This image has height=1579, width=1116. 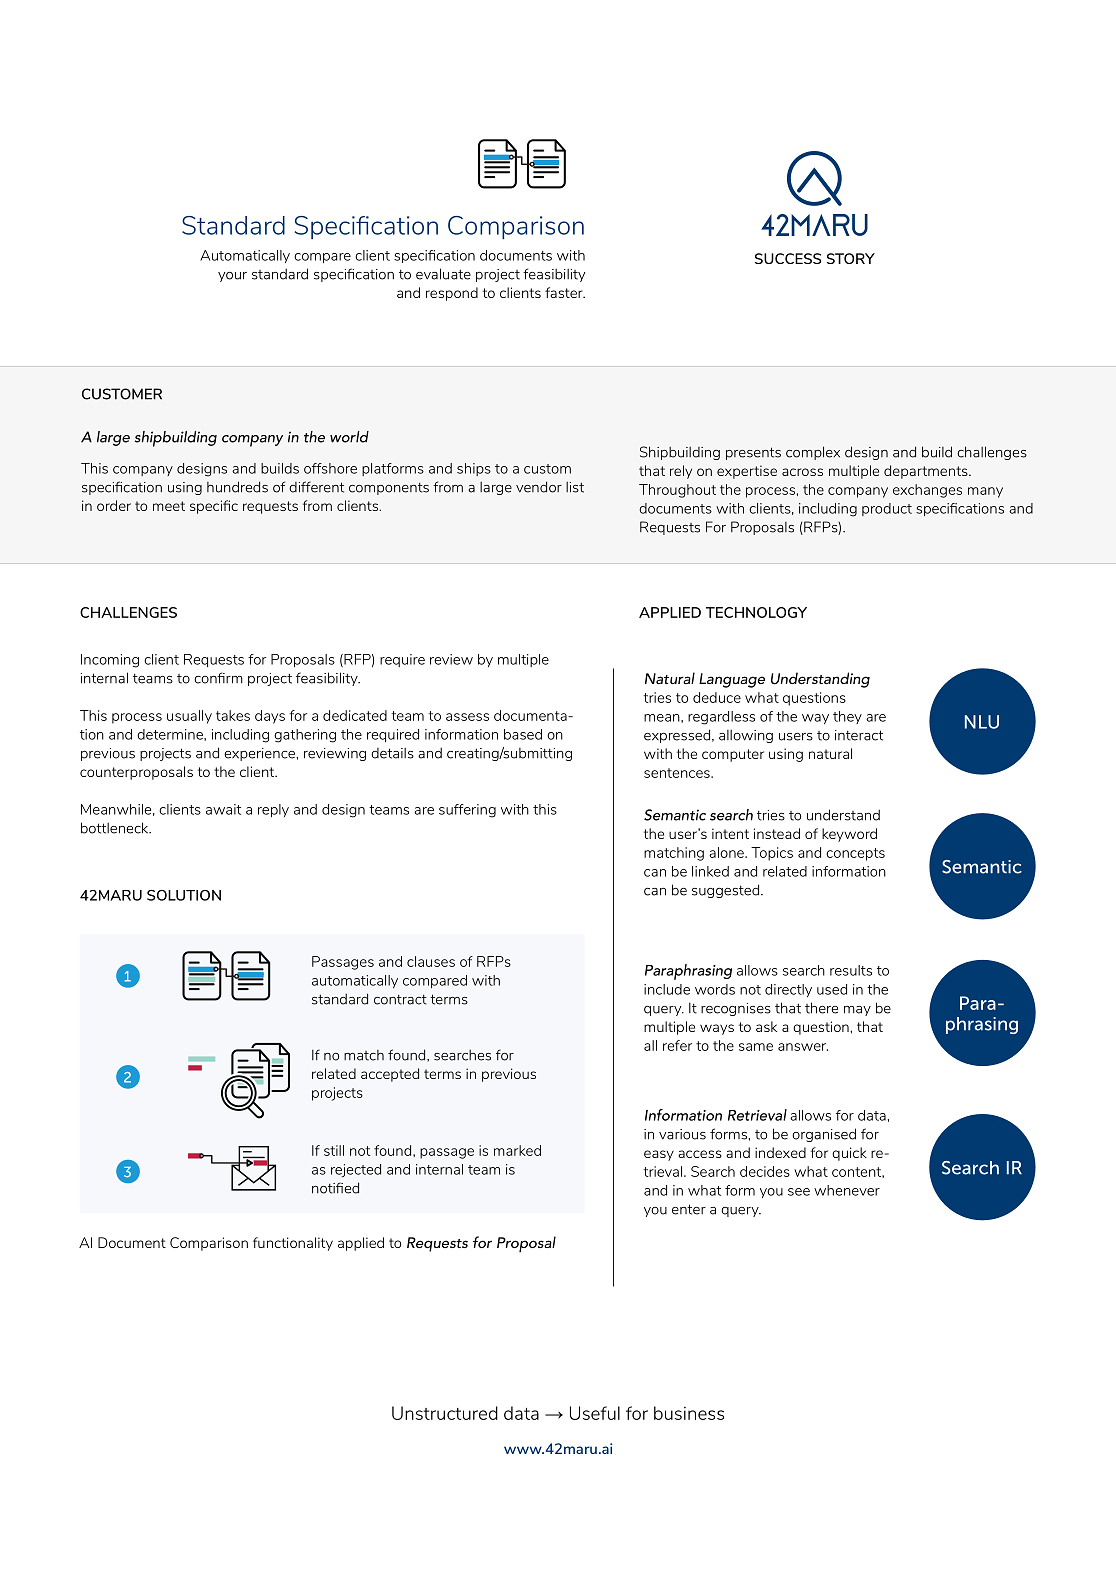 I want to click on faster, so click(x=565, y=292).
